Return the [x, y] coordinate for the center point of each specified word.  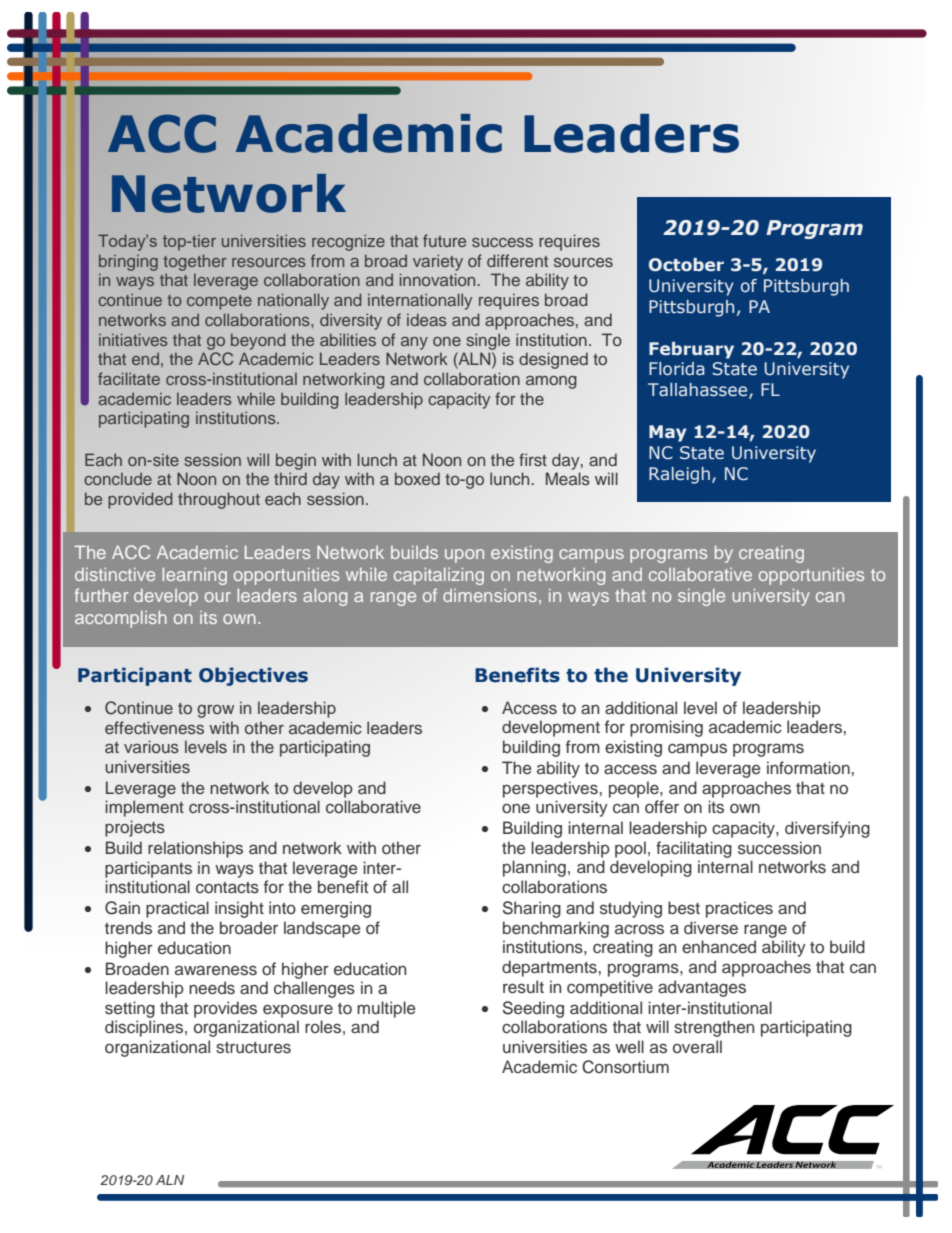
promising [666, 728]
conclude [118, 478]
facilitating [694, 849]
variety [438, 262]
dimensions [490, 595]
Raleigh [679, 475]
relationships [195, 849]
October [686, 265]
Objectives [253, 676]
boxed [417, 478]
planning [534, 868]
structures [253, 1048]
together [194, 262]
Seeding [533, 1009]
